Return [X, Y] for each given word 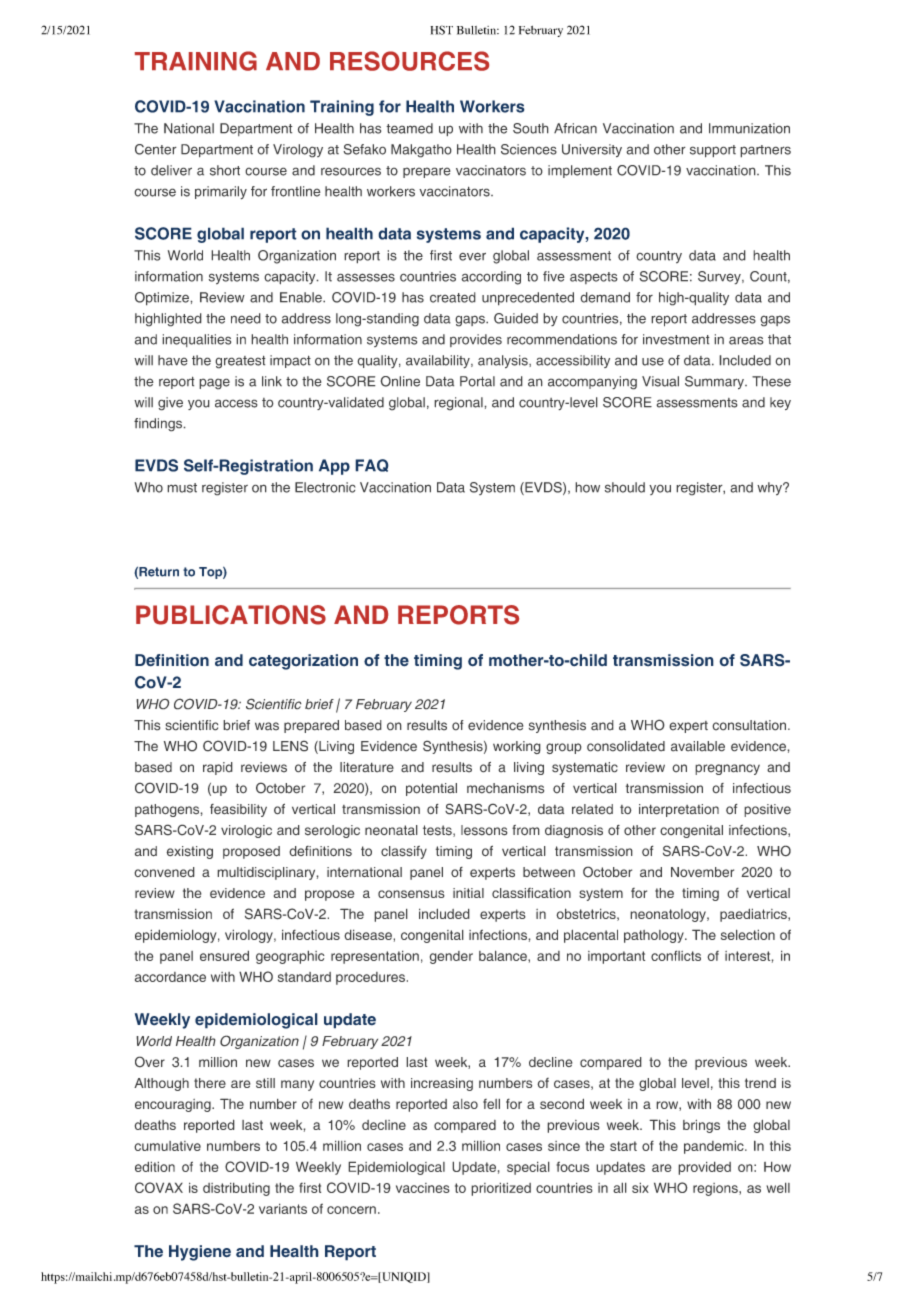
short [225, 170]
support [713, 151]
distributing [236, 1189]
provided [704, 1168]
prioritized [501, 1189]
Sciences [529, 149]
